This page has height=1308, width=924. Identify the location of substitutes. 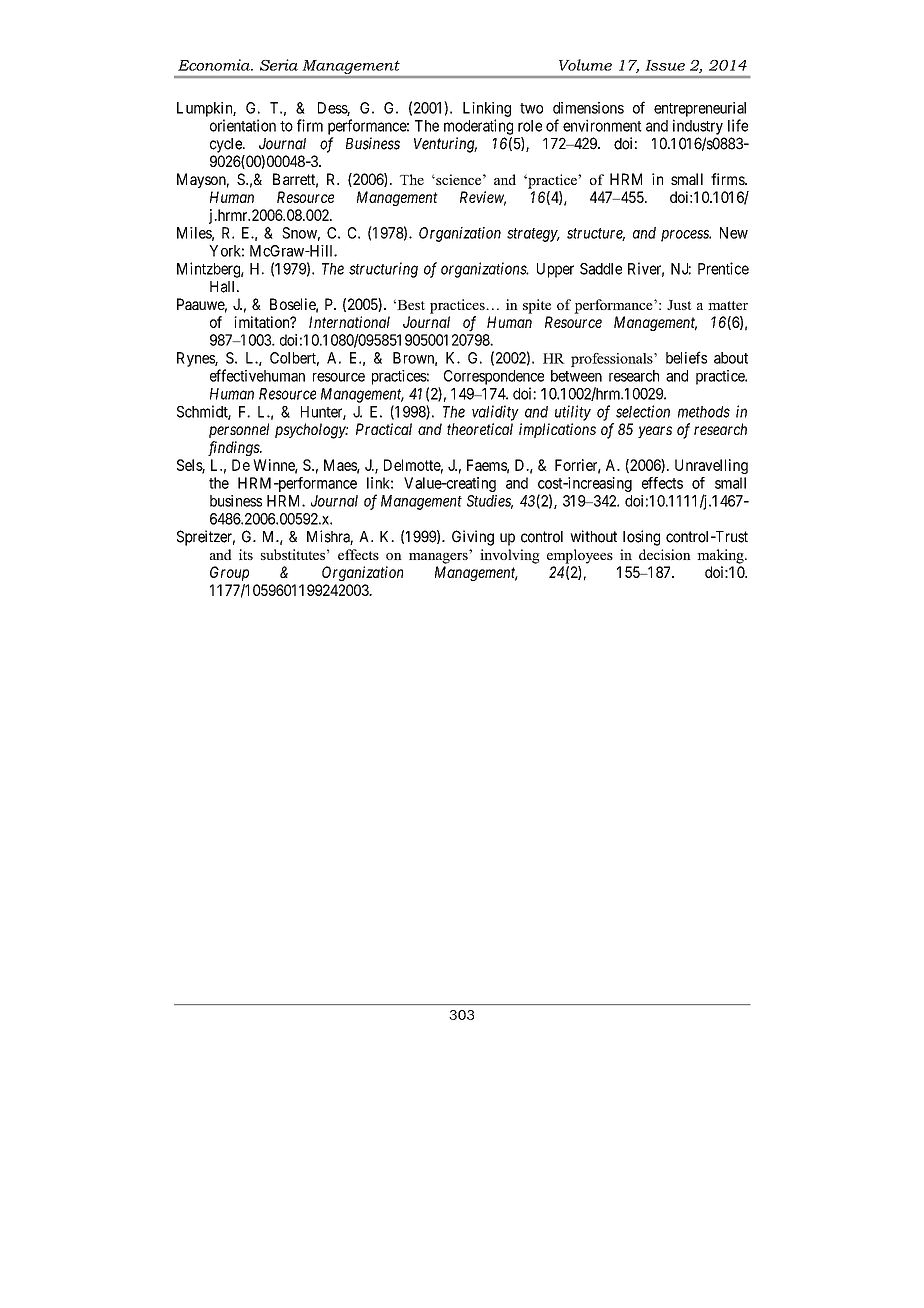
(293, 554).
